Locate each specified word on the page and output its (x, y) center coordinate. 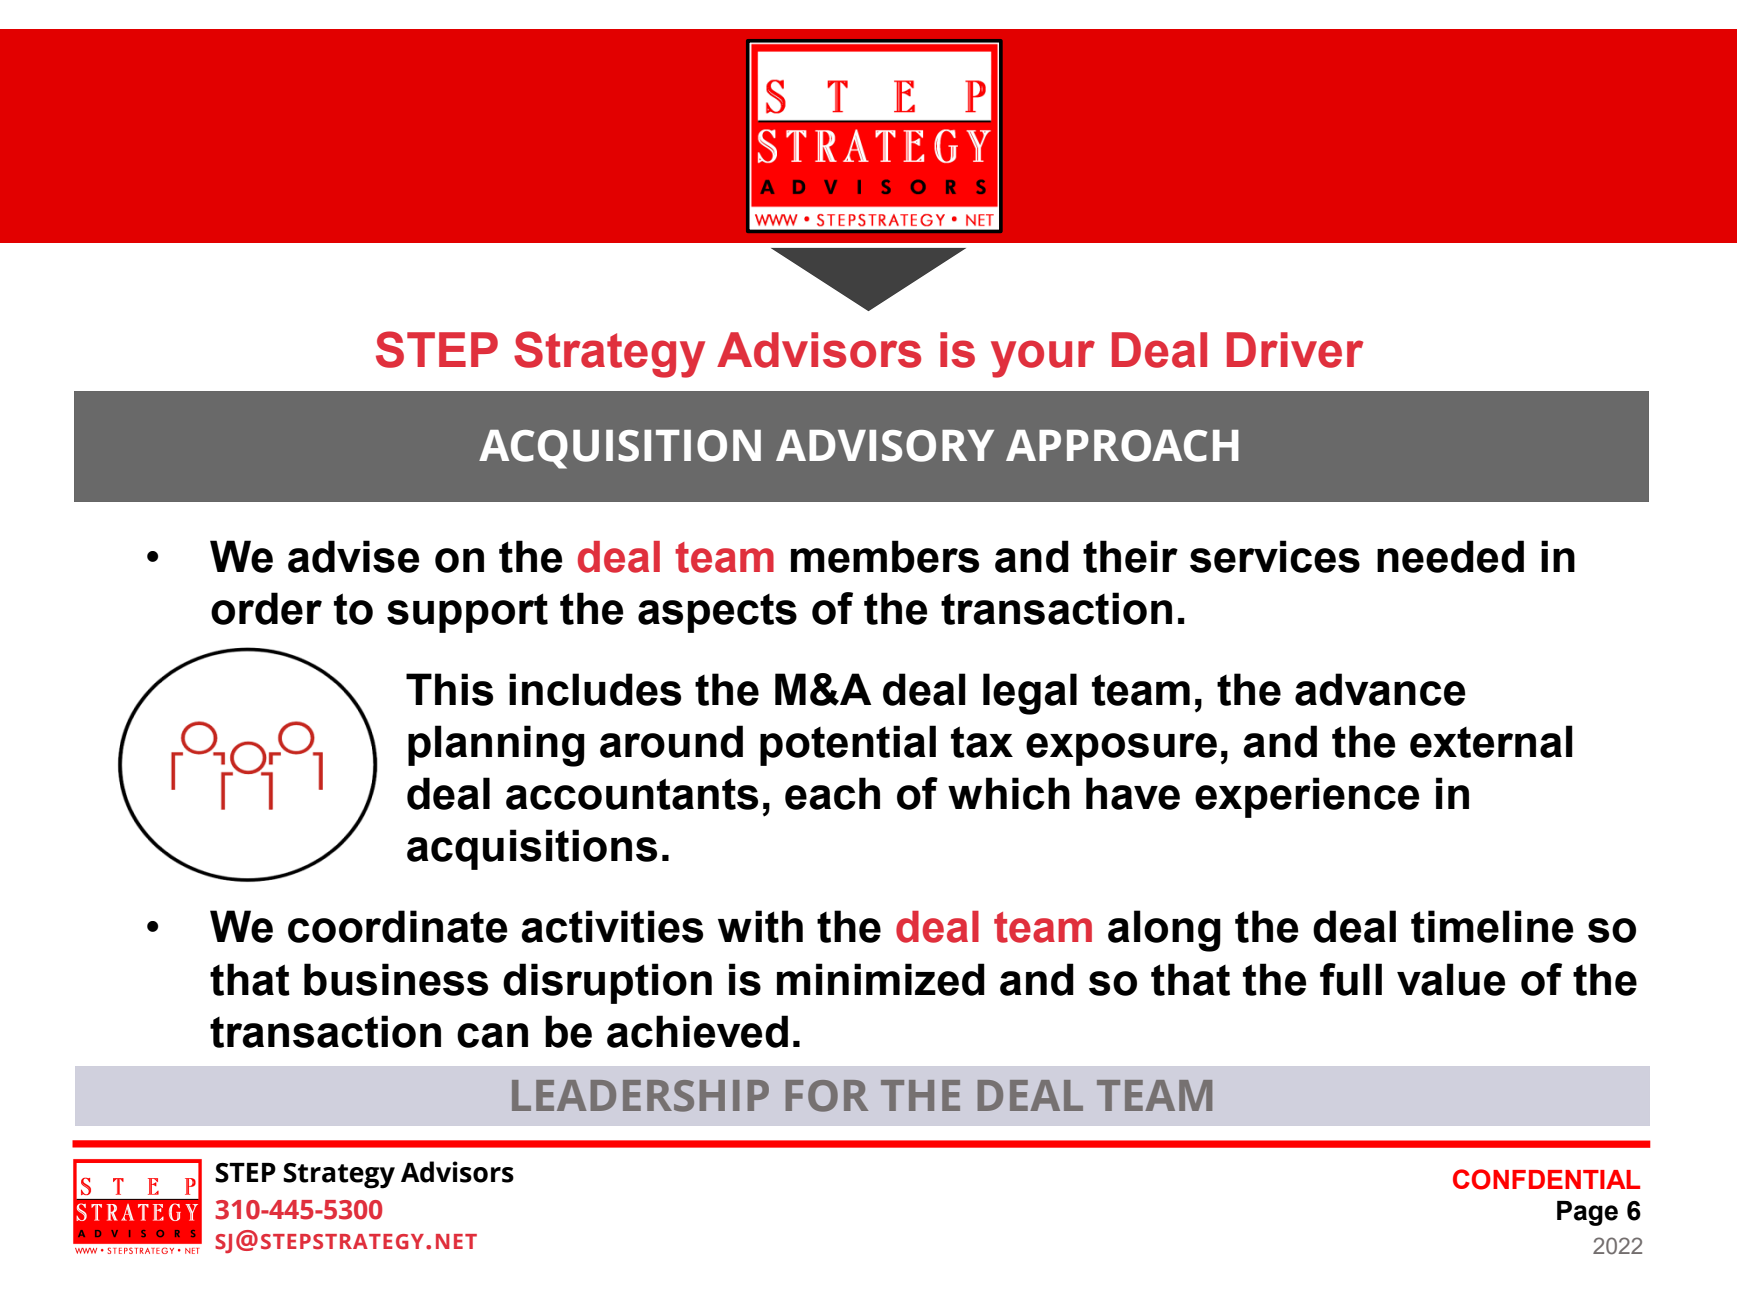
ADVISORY (885, 446)
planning (496, 746)
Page (1587, 1213)
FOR (827, 1096)
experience (1307, 797)
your (1043, 359)
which (1009, 793)
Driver (1295, 350)
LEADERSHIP (640, 1096)
